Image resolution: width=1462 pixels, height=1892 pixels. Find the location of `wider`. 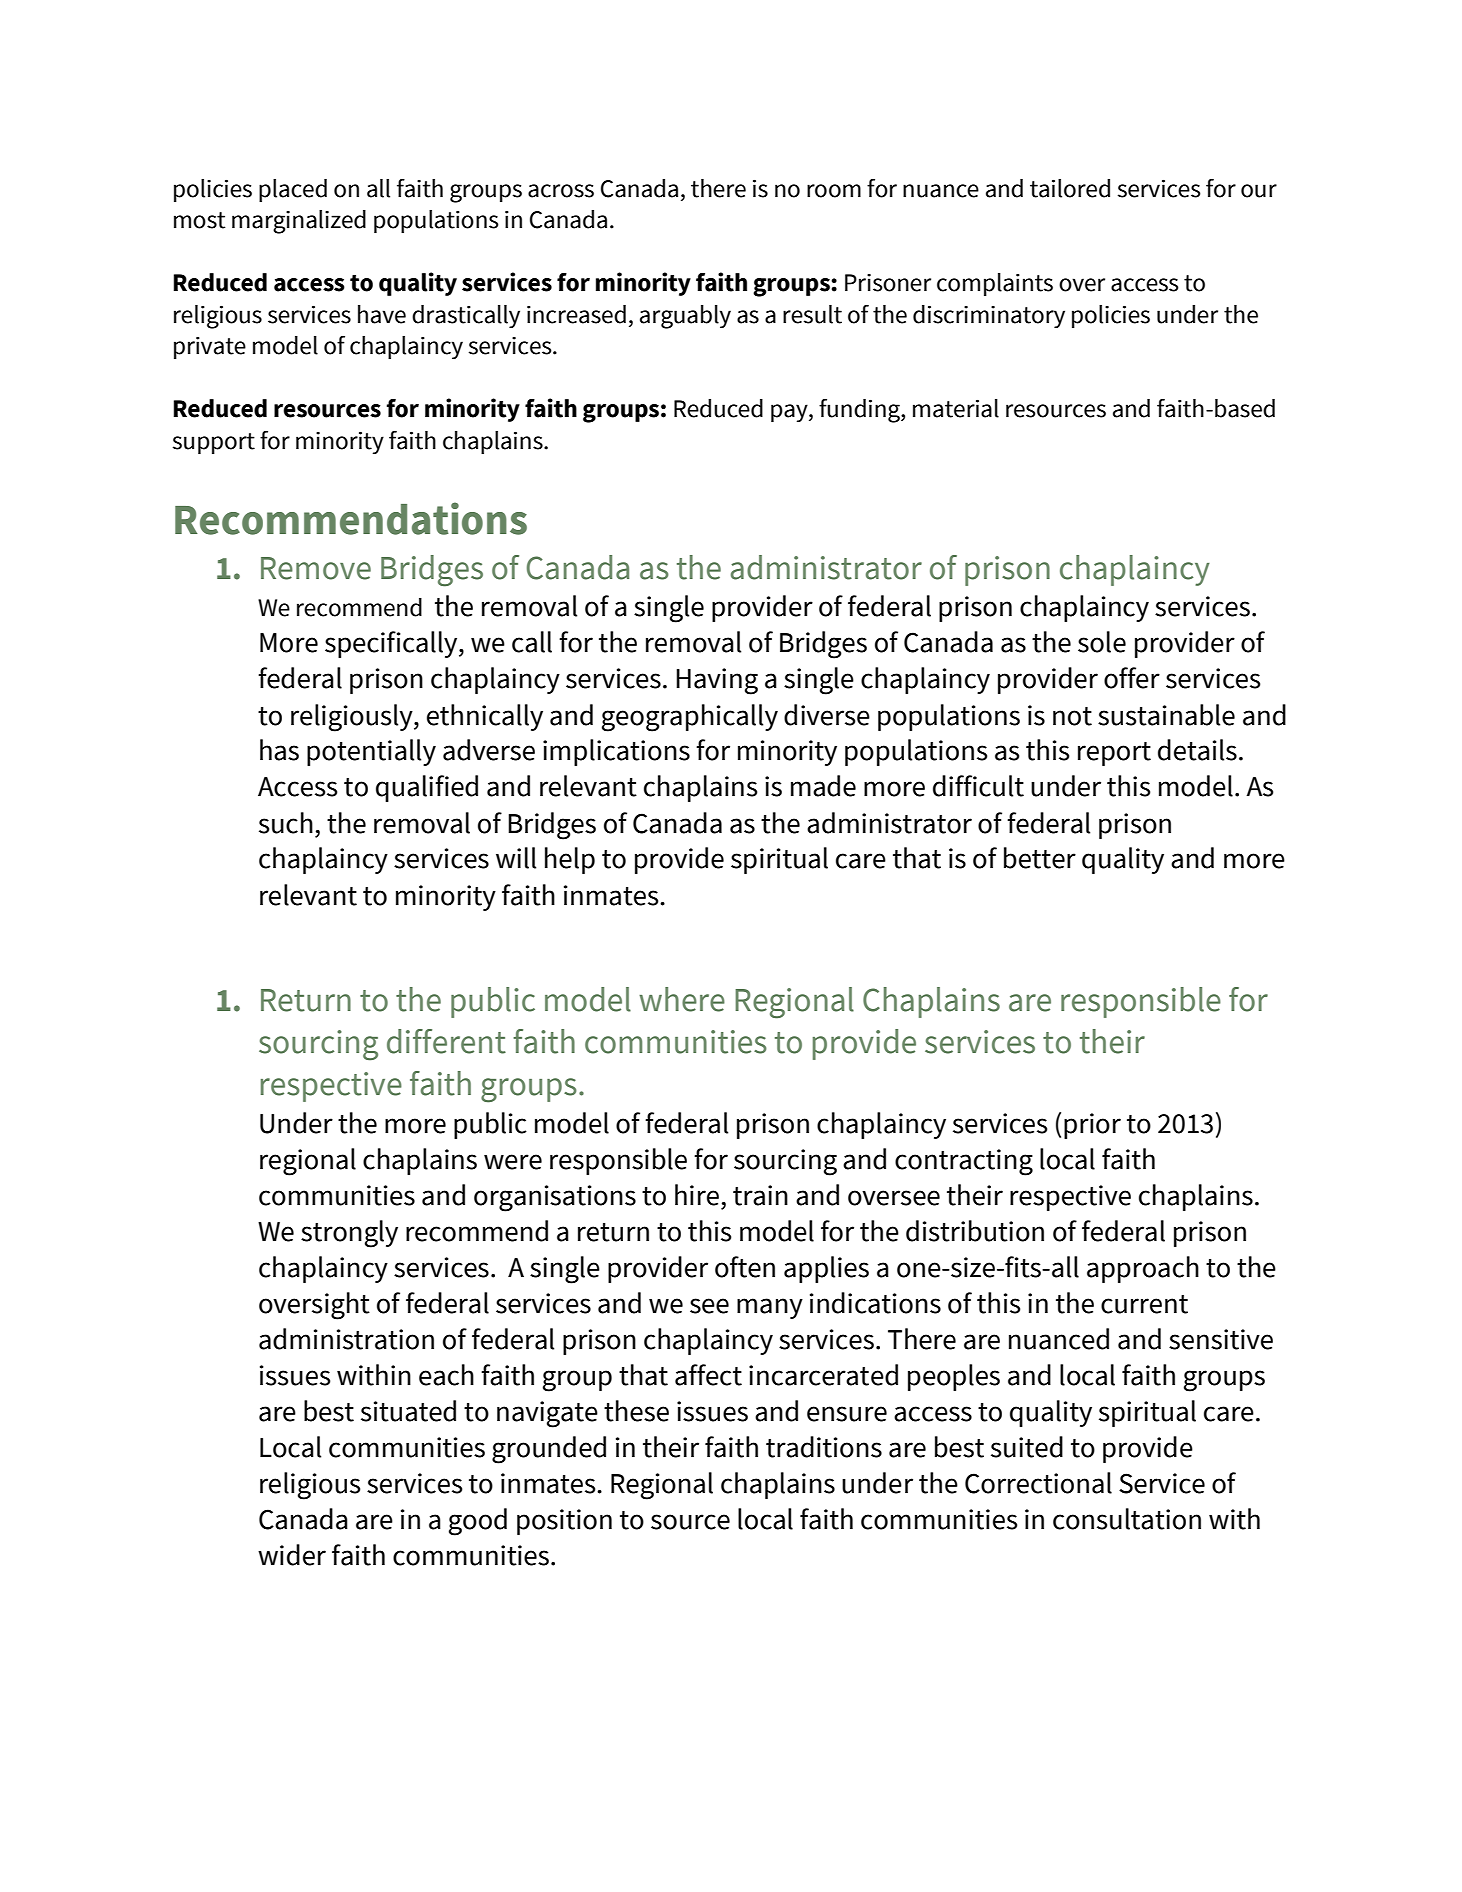

wider is located at coordinates (292, 1555).
